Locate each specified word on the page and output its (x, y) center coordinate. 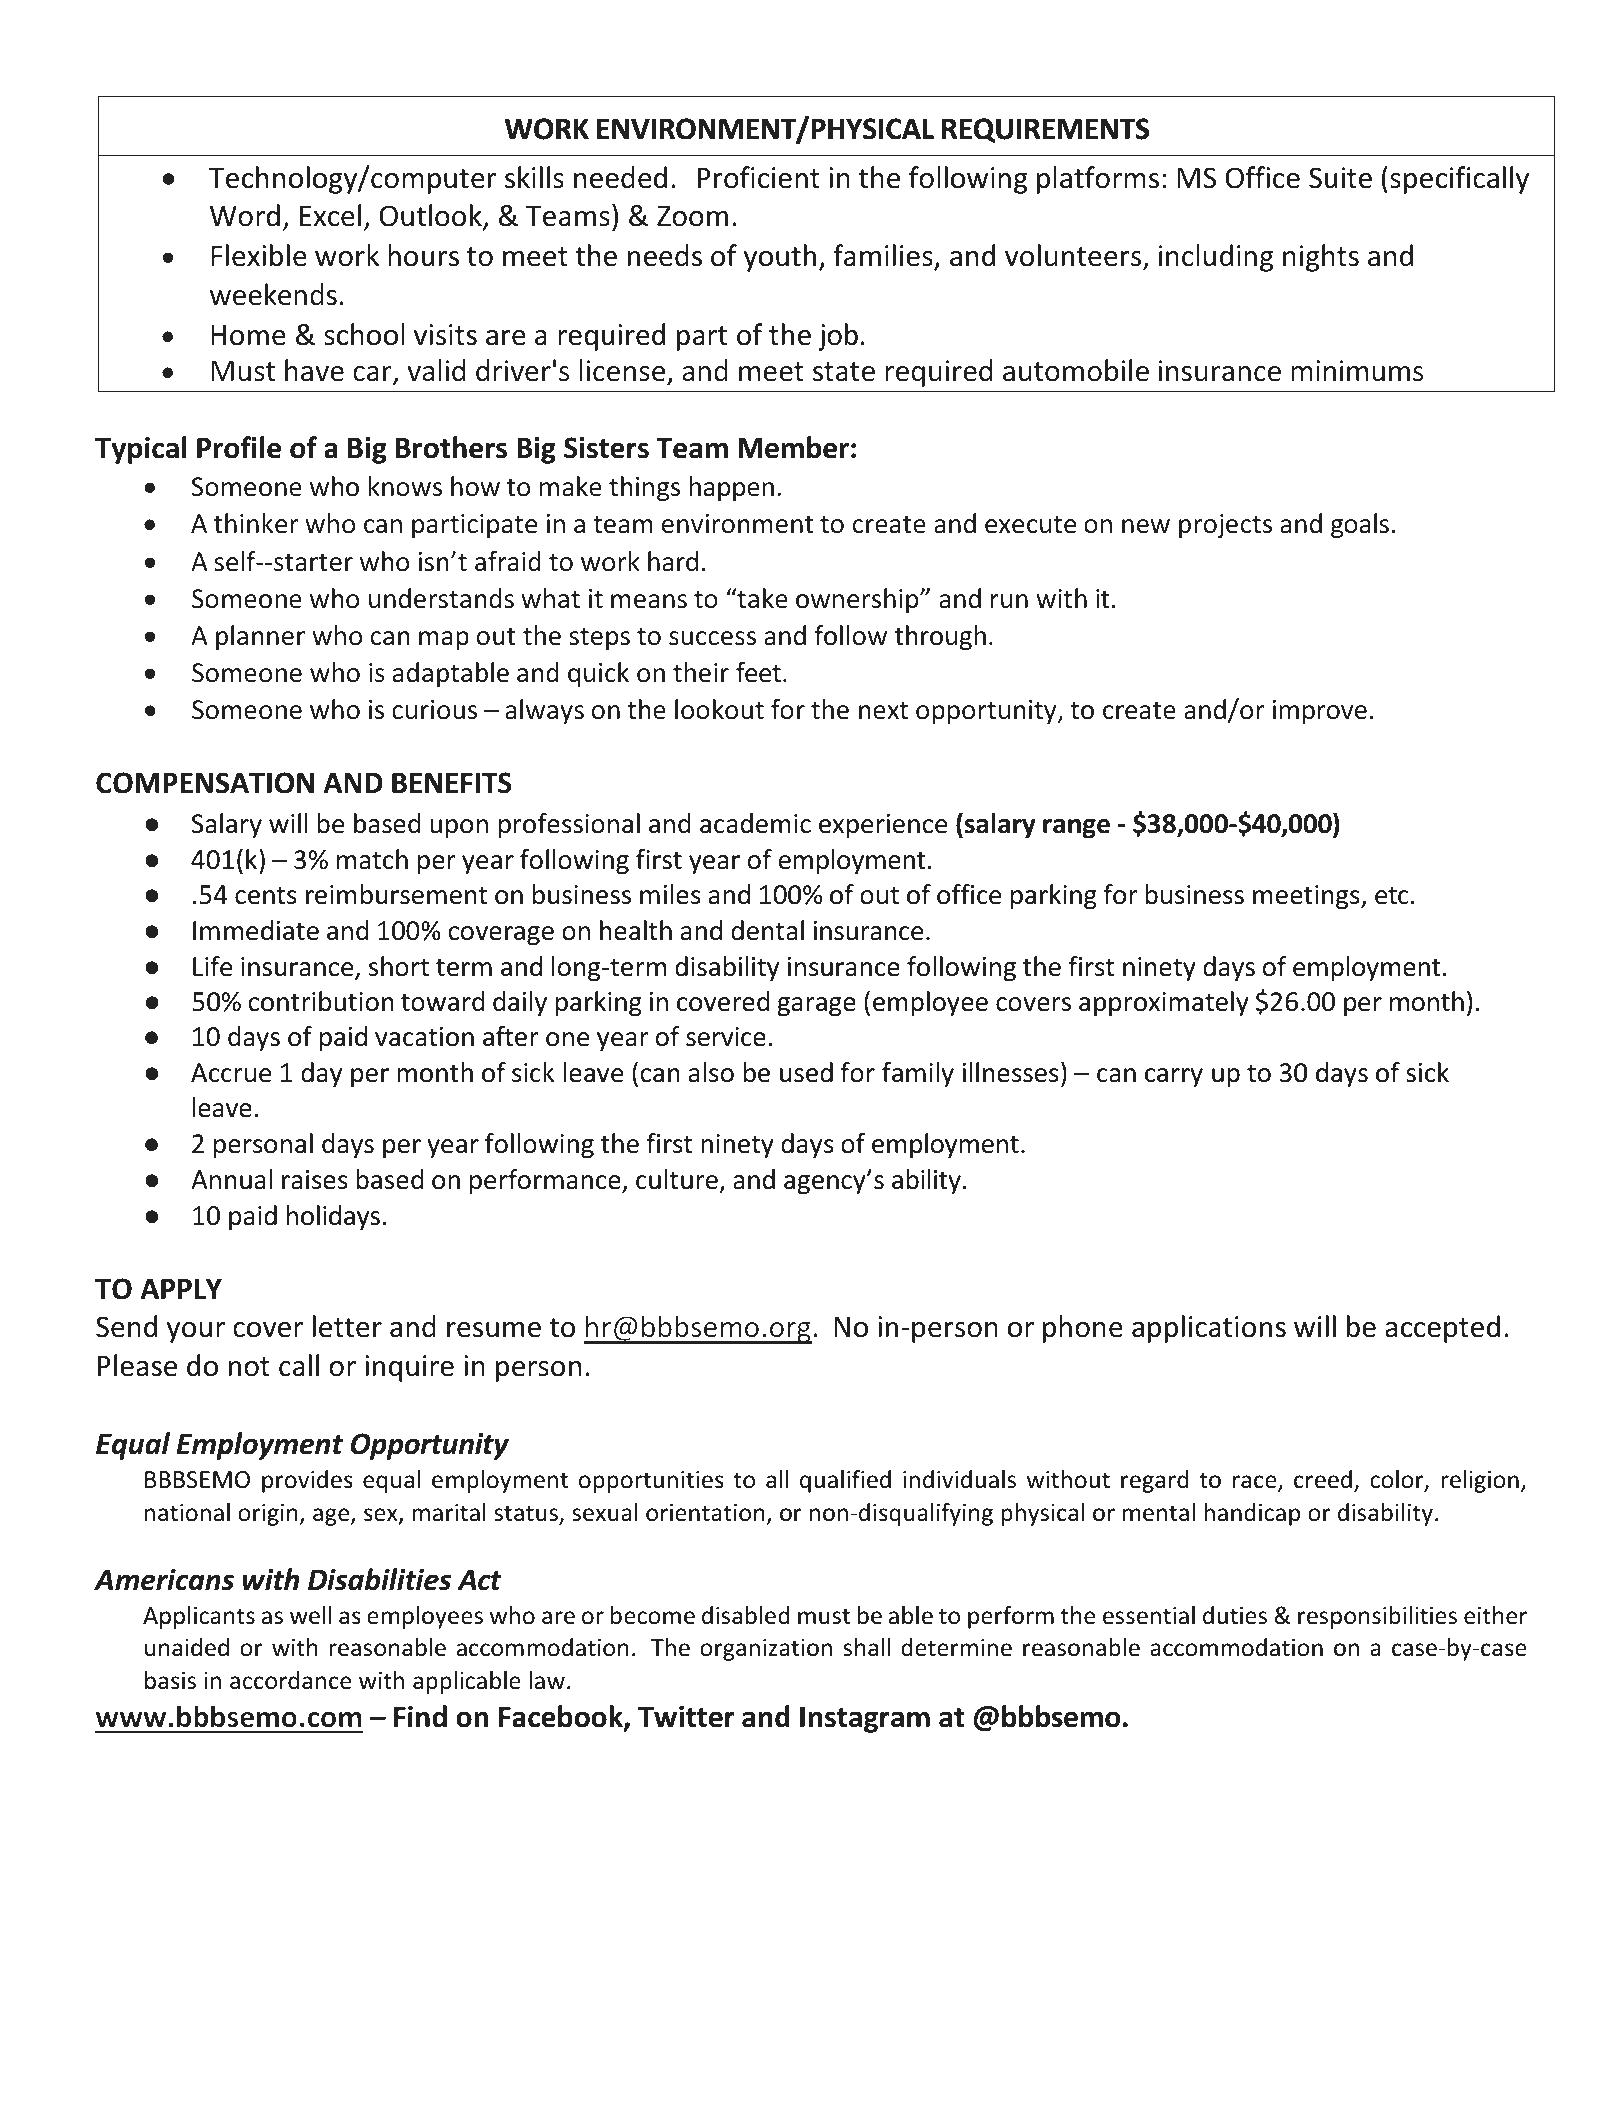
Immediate (256, 930)
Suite (1340, 178)
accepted (1442, 1329)
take (761, 598)
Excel (330, 215)
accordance (290, 1680)
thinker (256, 523)
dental (767, 930)
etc (1392, 896)
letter (347, 1326)
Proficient (759, 177)
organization (766, 1650)
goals (1360, 525)
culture (677, 1179)
